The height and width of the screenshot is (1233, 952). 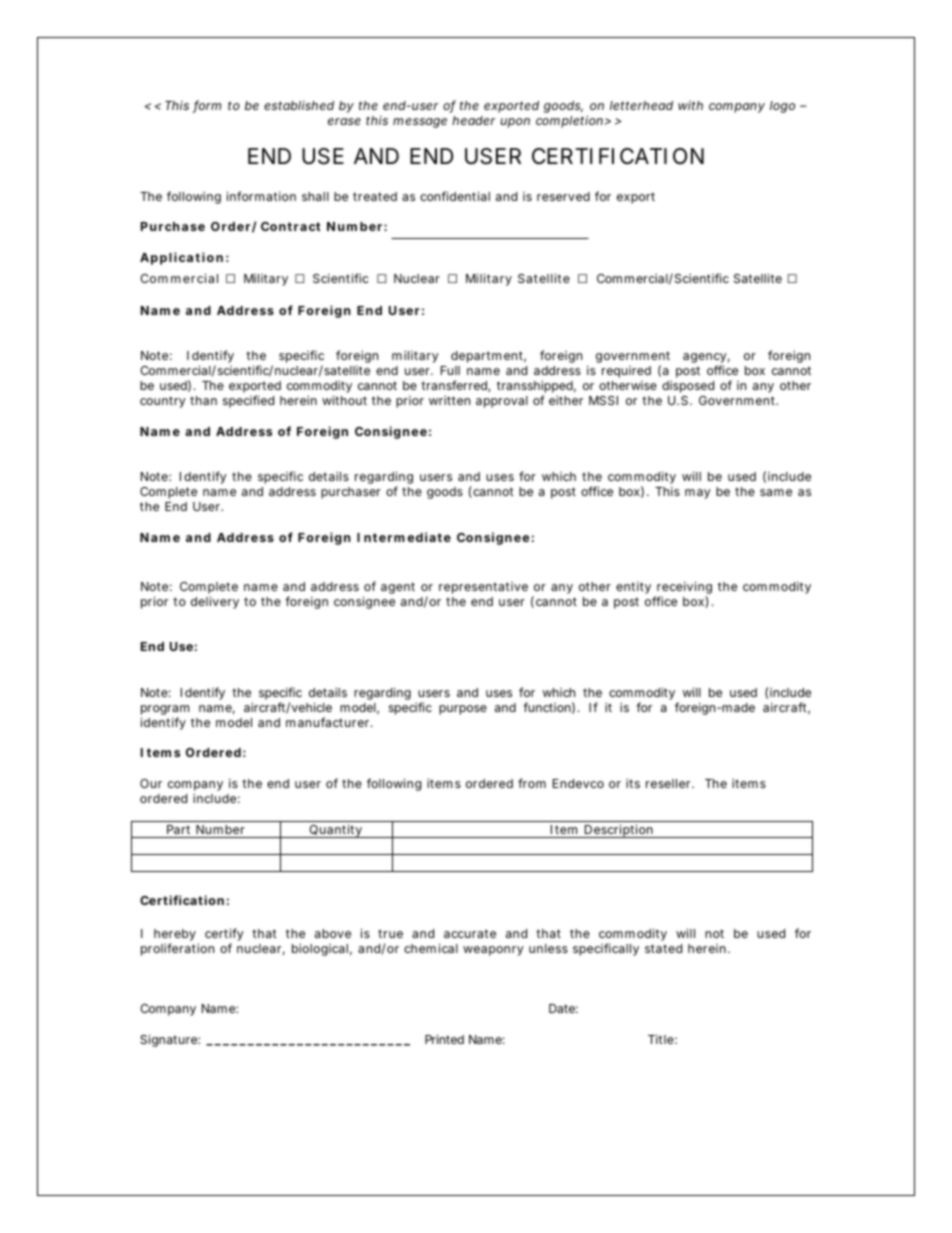 I want to click on header, so click(x=473, y=120).
